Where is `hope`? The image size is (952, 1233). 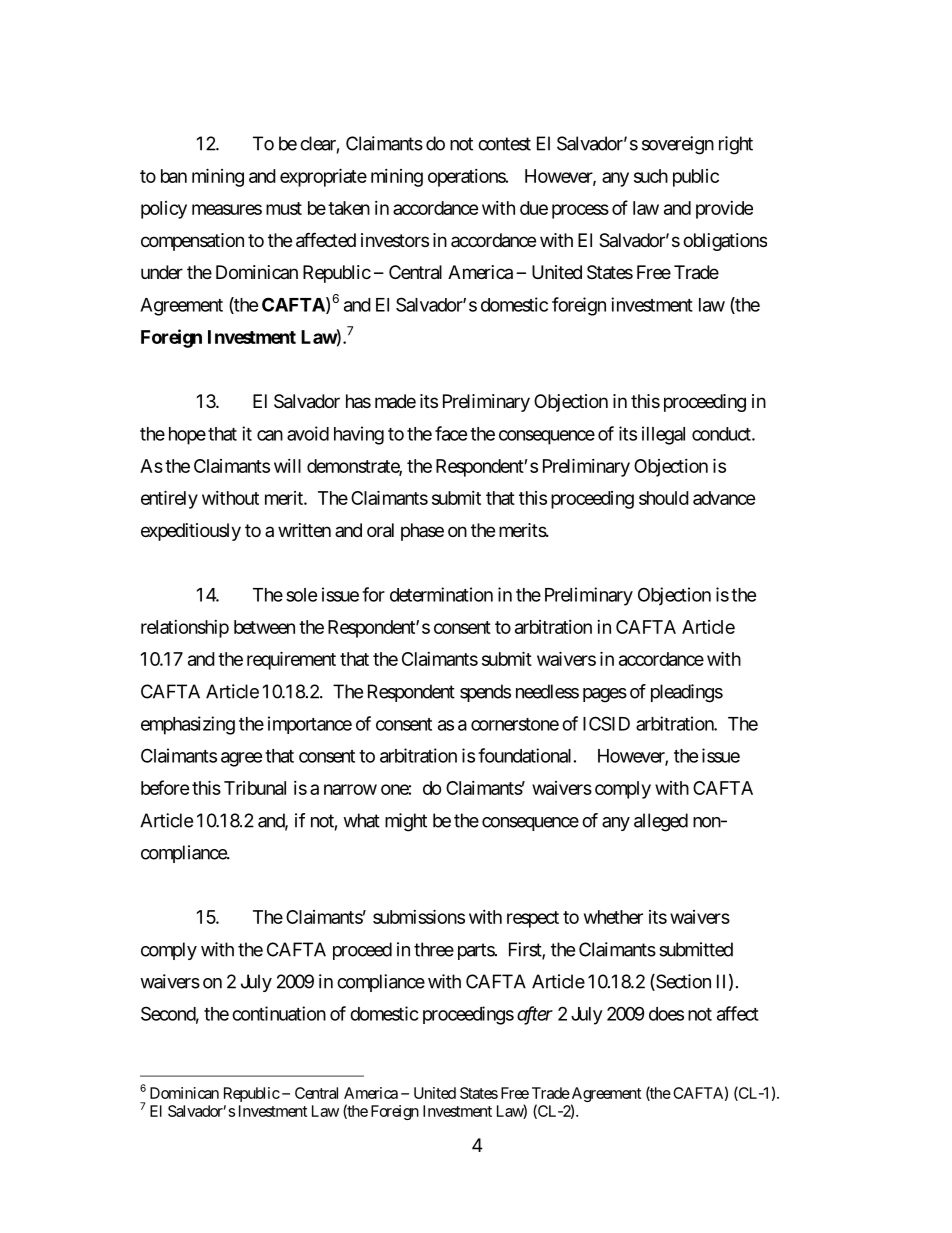
hope is located at coordinates (187, 436).
